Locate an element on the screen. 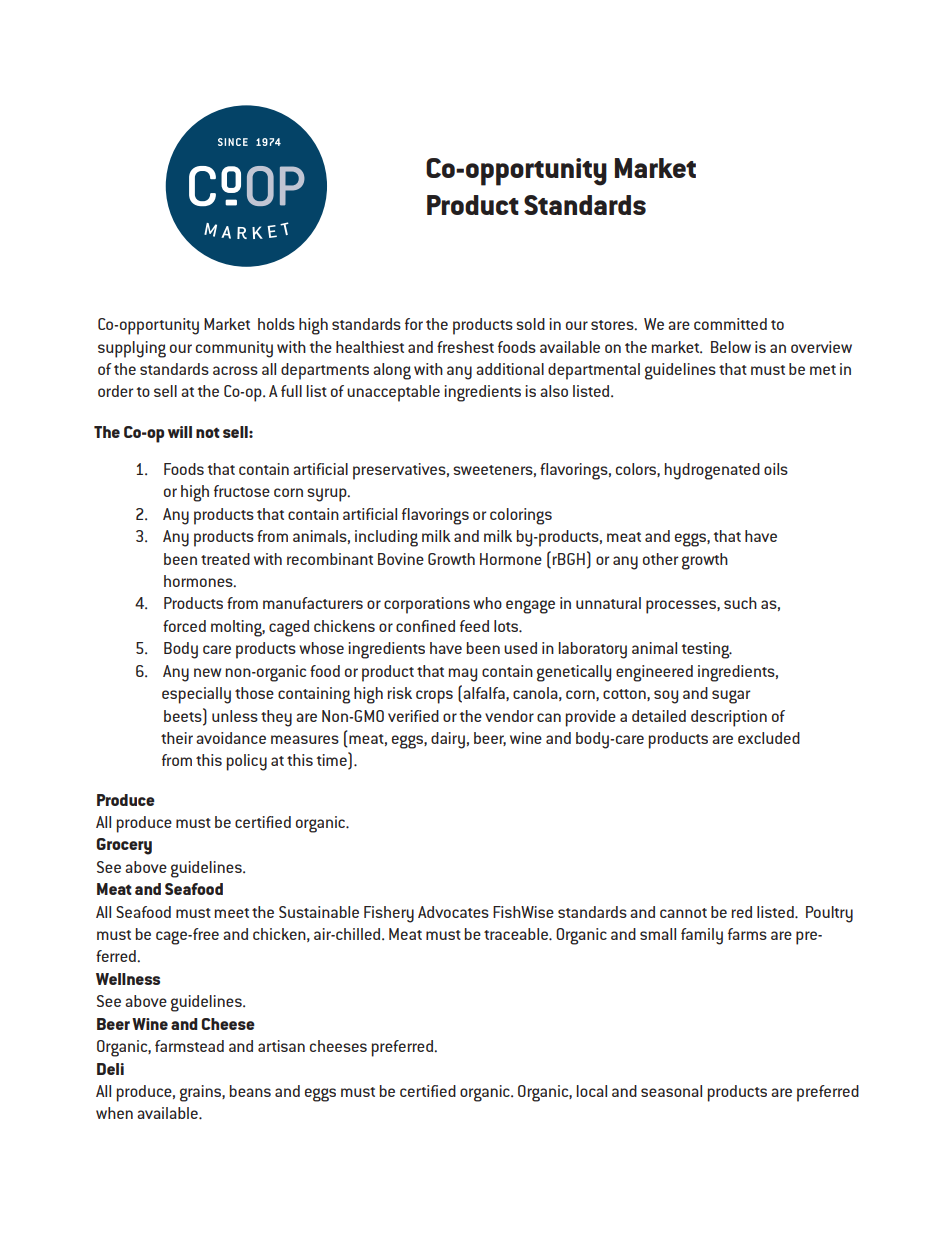 The height and width of the screenshot is (1233, 952). treated is located at coordinates (225, 559).
